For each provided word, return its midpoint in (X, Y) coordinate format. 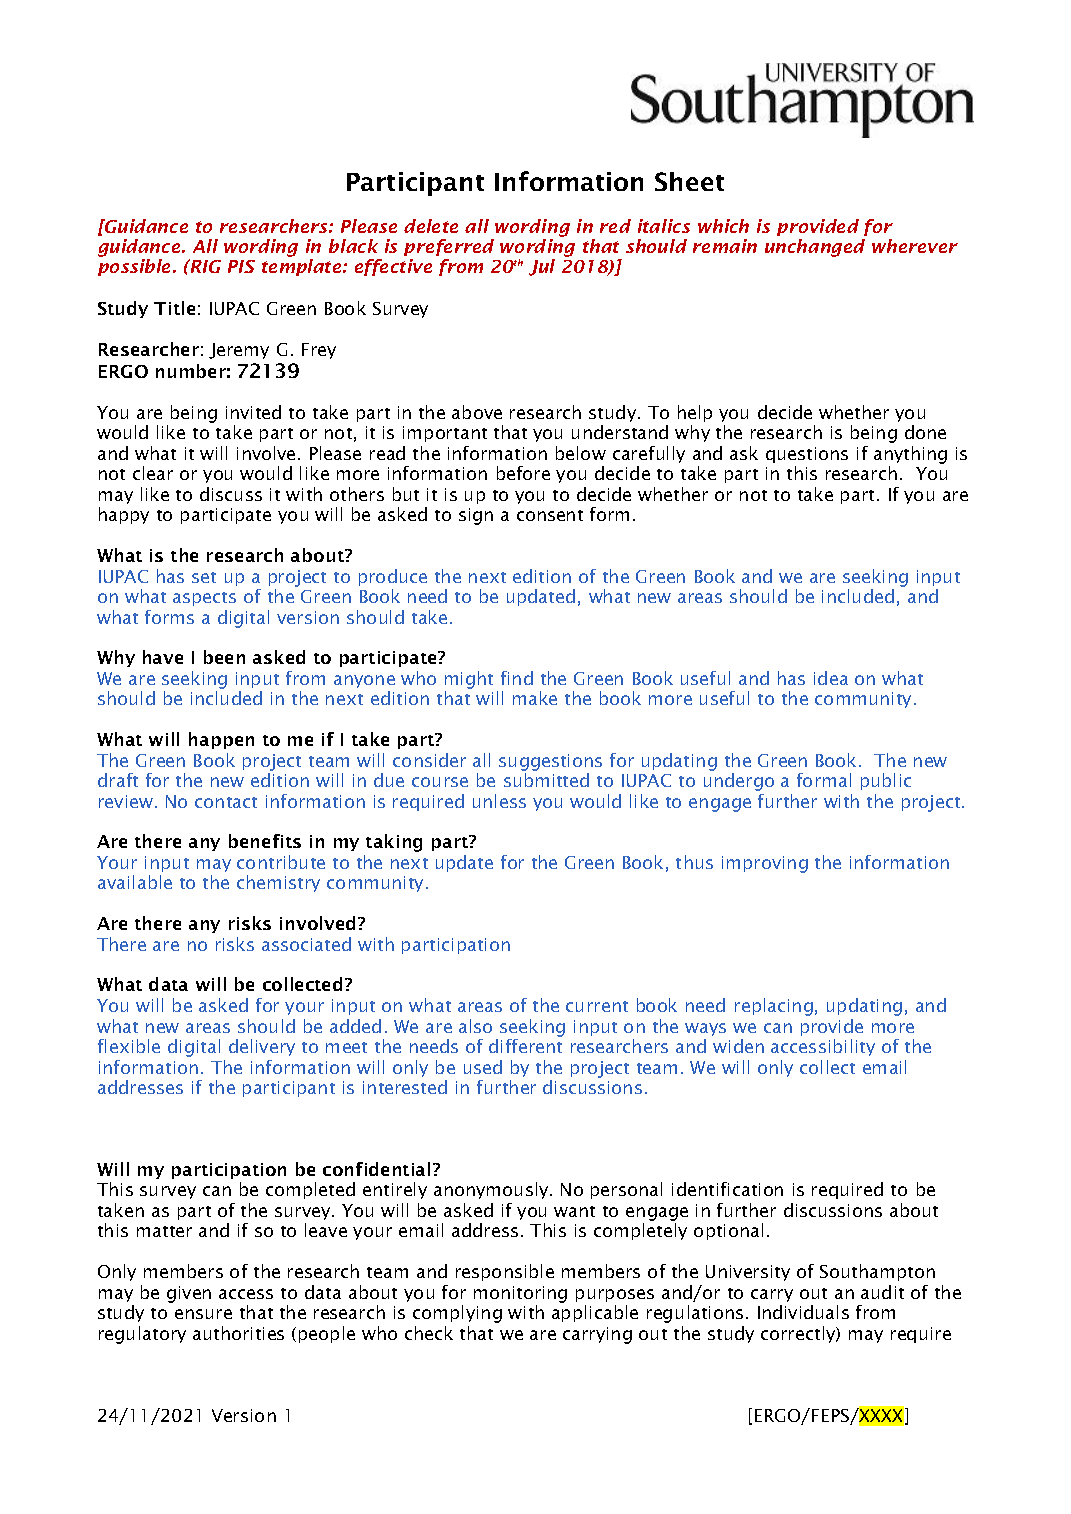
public (886, 781)
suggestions (550, 762)
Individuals (803, 1312)
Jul (542, 267)
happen (221, 740)
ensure (203, 1314)
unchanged (815, 248)
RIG (204, 266)
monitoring (520, 1294)
